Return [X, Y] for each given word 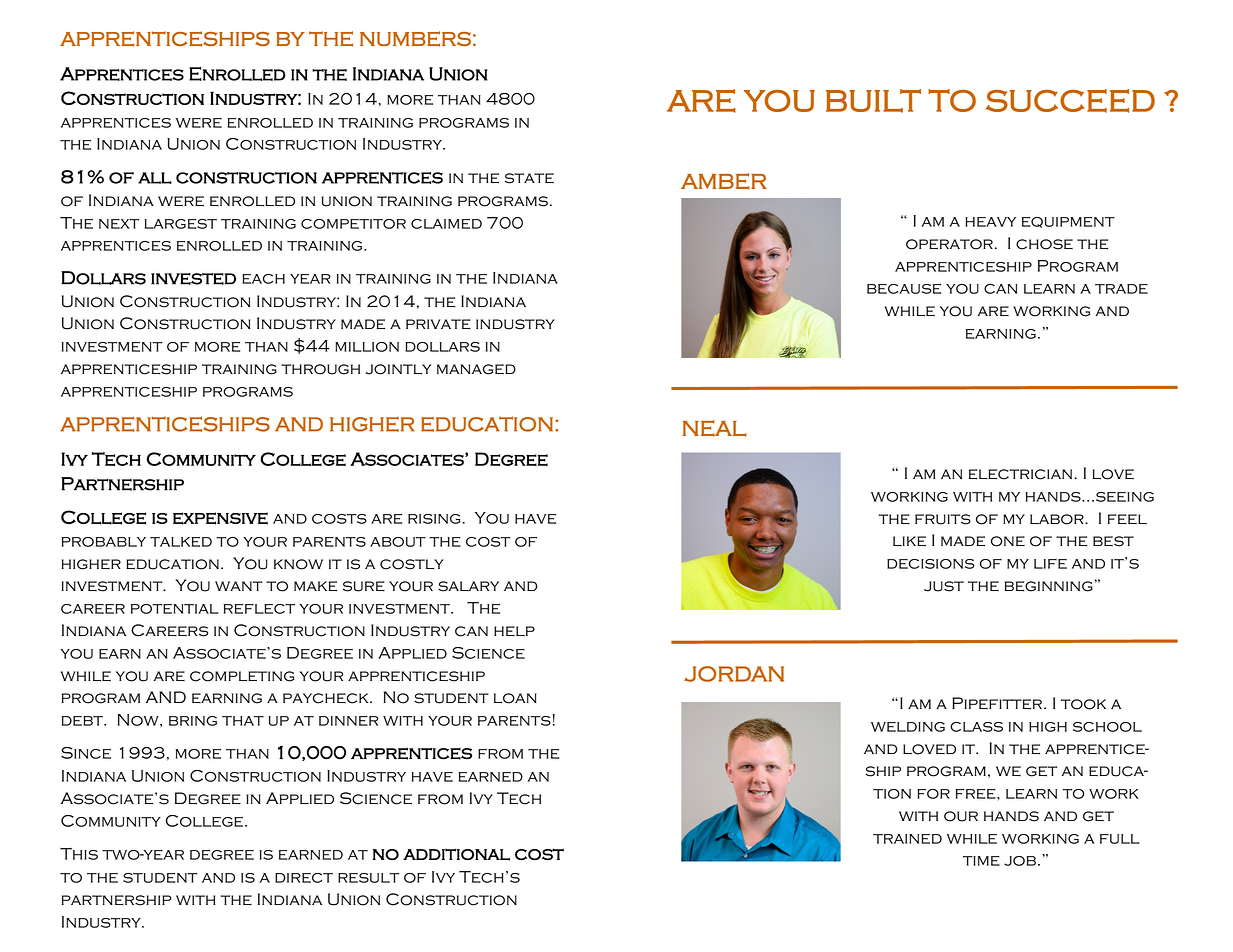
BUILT [873, 101]
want [239, 586]
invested [193, 279]
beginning [1050, 586]
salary [468, 586]
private [438, 324]
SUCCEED [1070, 101]
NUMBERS [415, 39]
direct [304, 878]
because [904, 289]
